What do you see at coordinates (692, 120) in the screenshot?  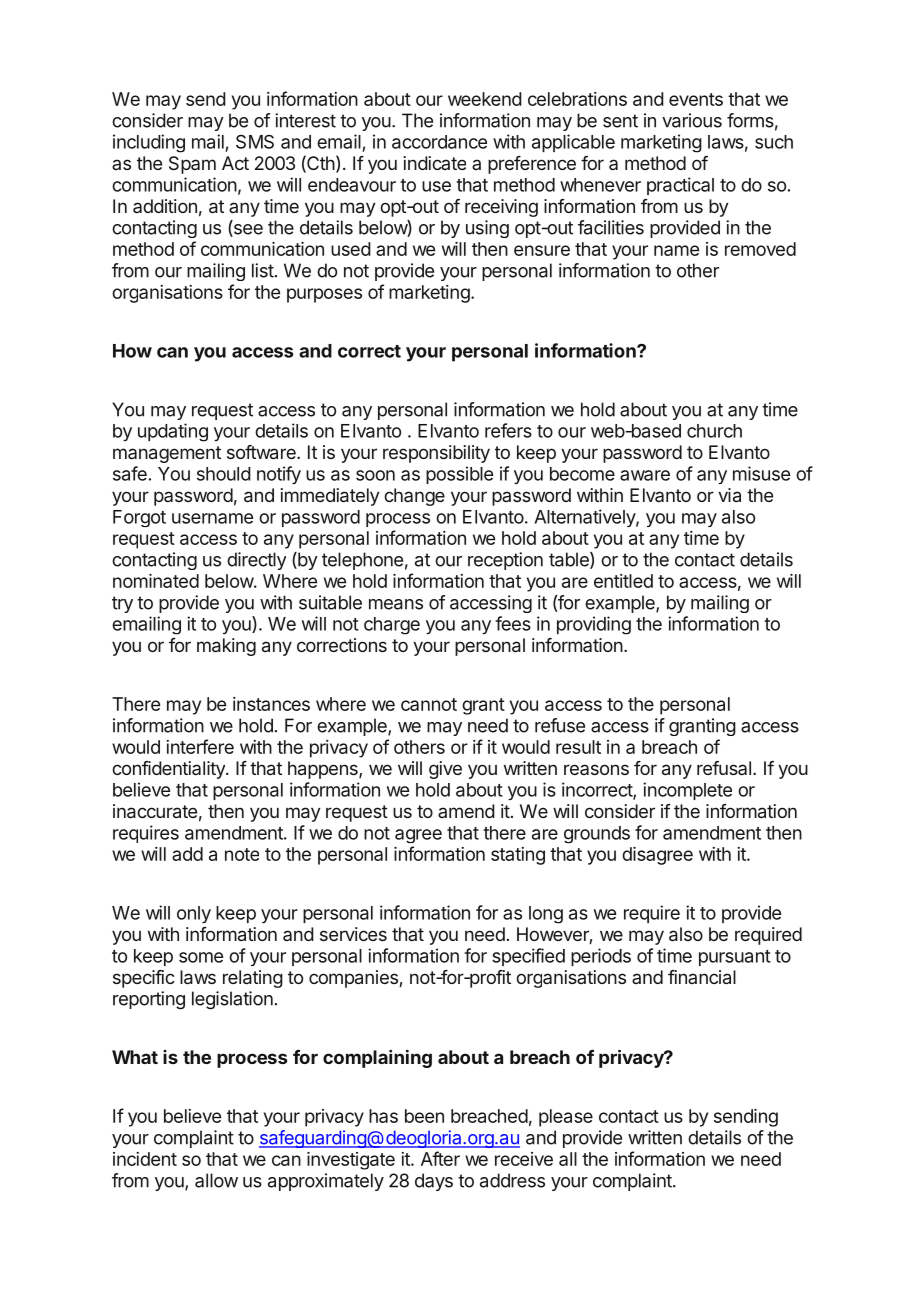 I see `various` at bounding box center [692, 120].
